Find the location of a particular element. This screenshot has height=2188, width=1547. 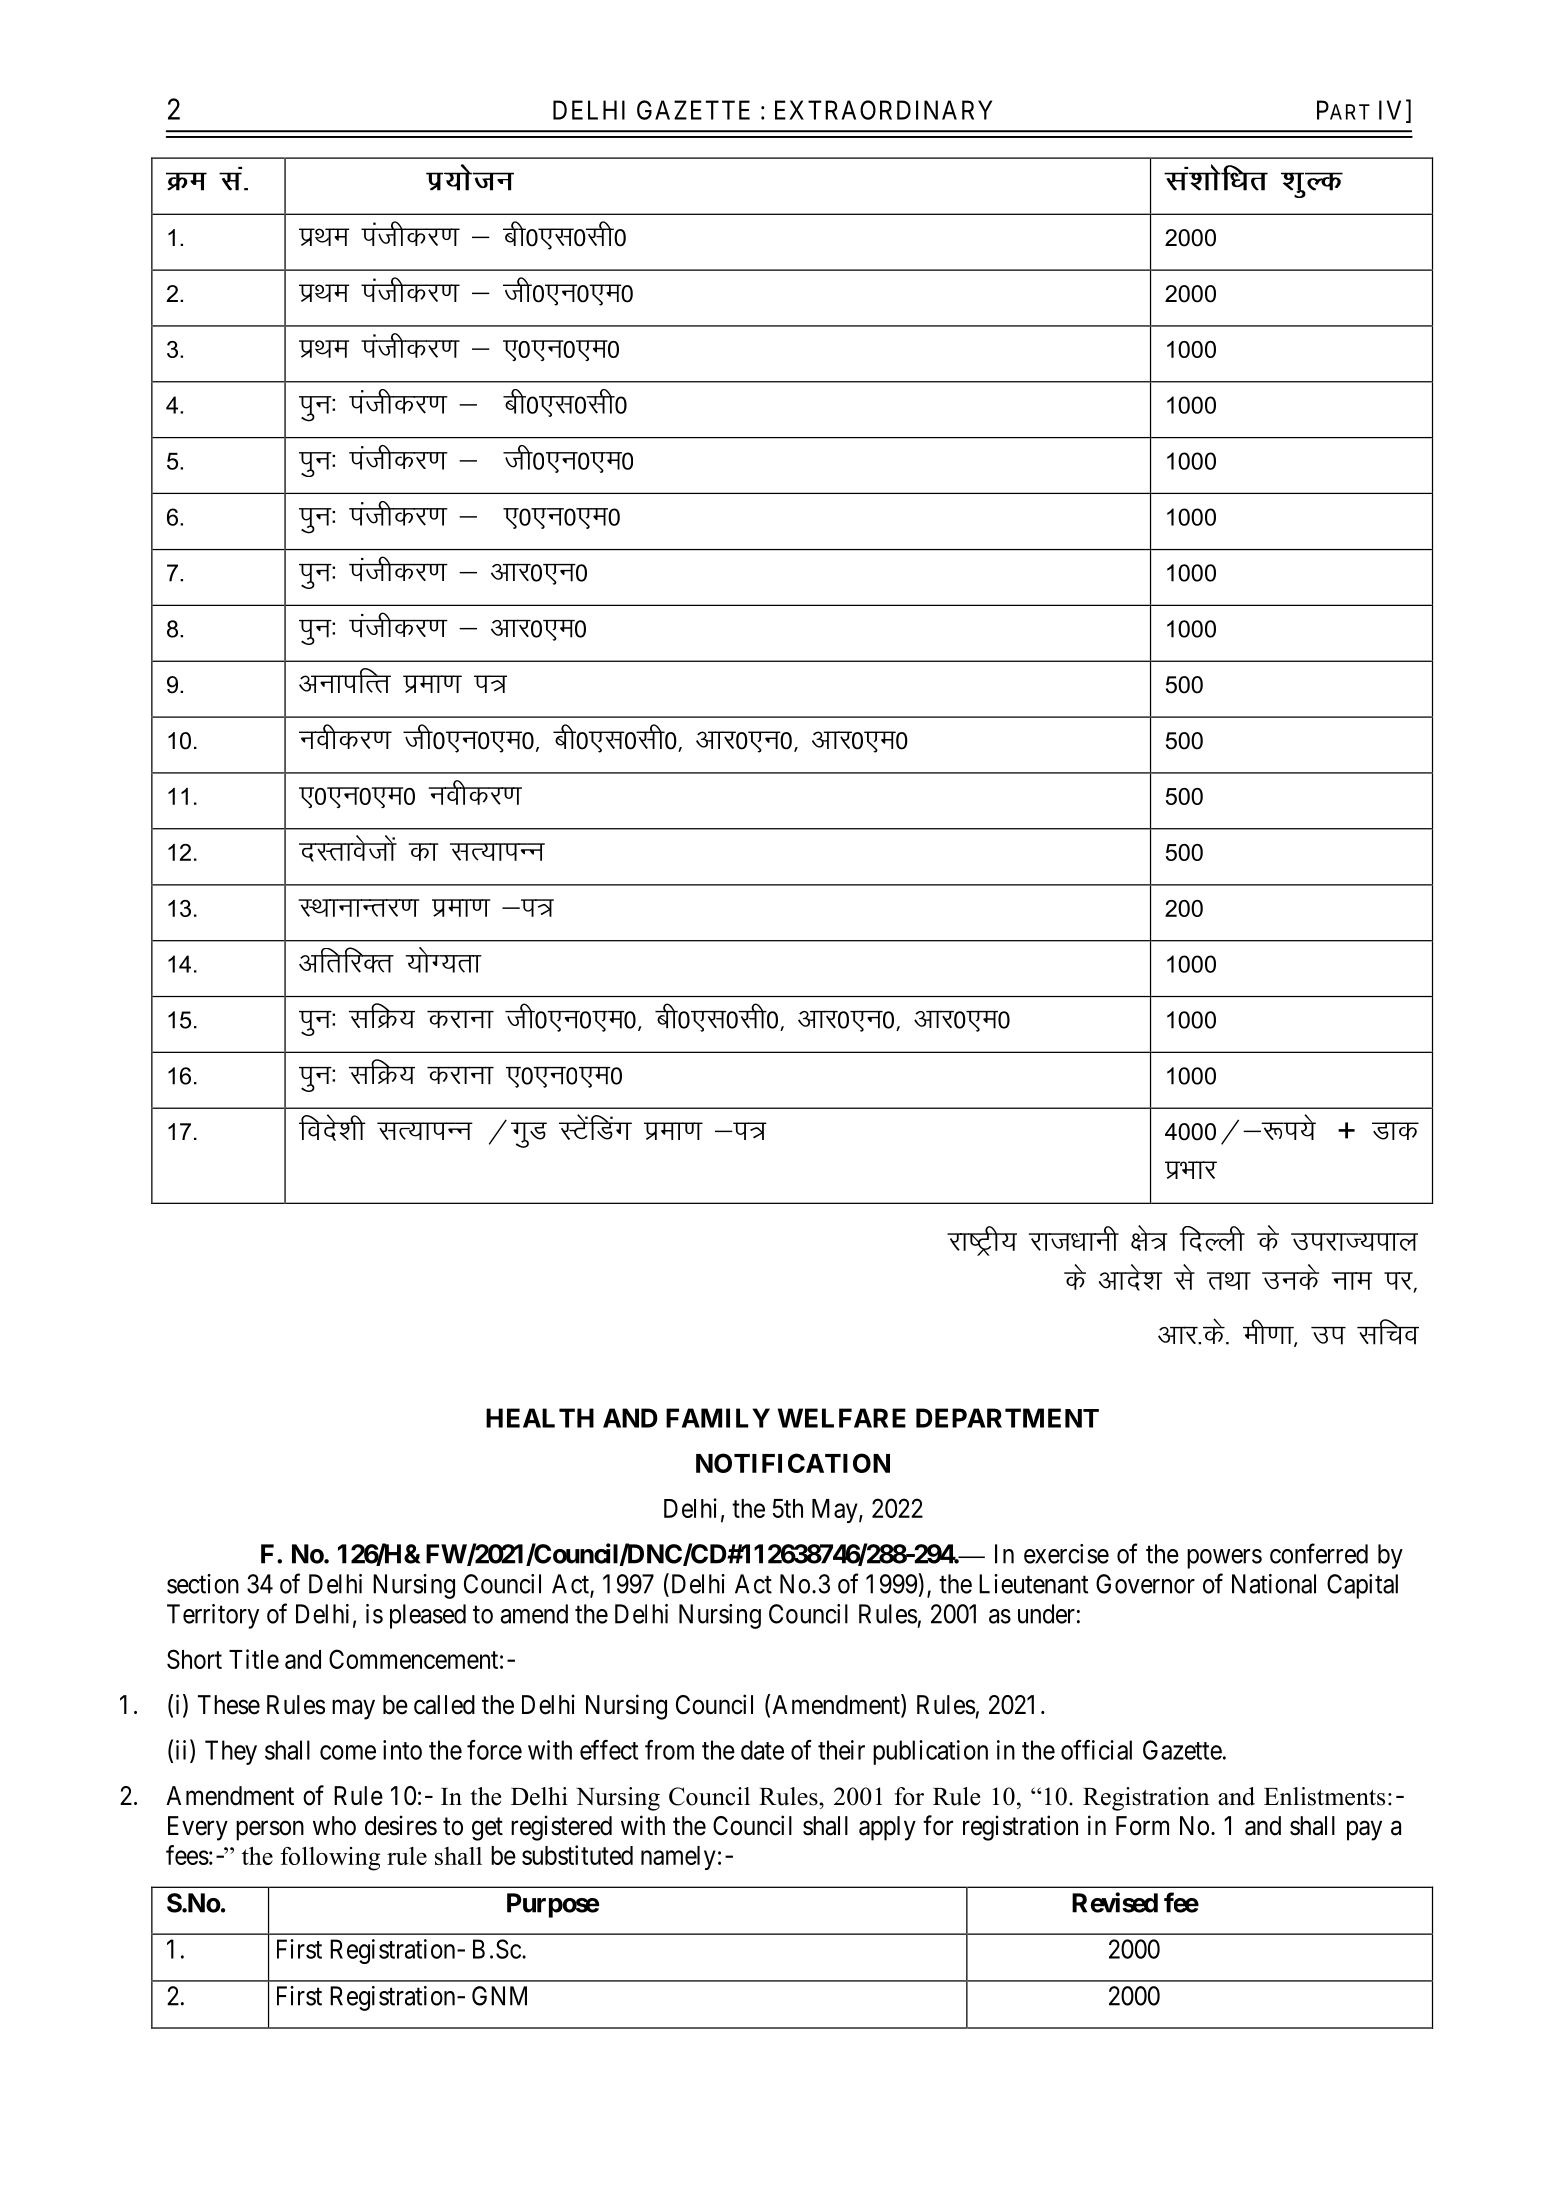

uke is located at coordinates (1352, 1281).
